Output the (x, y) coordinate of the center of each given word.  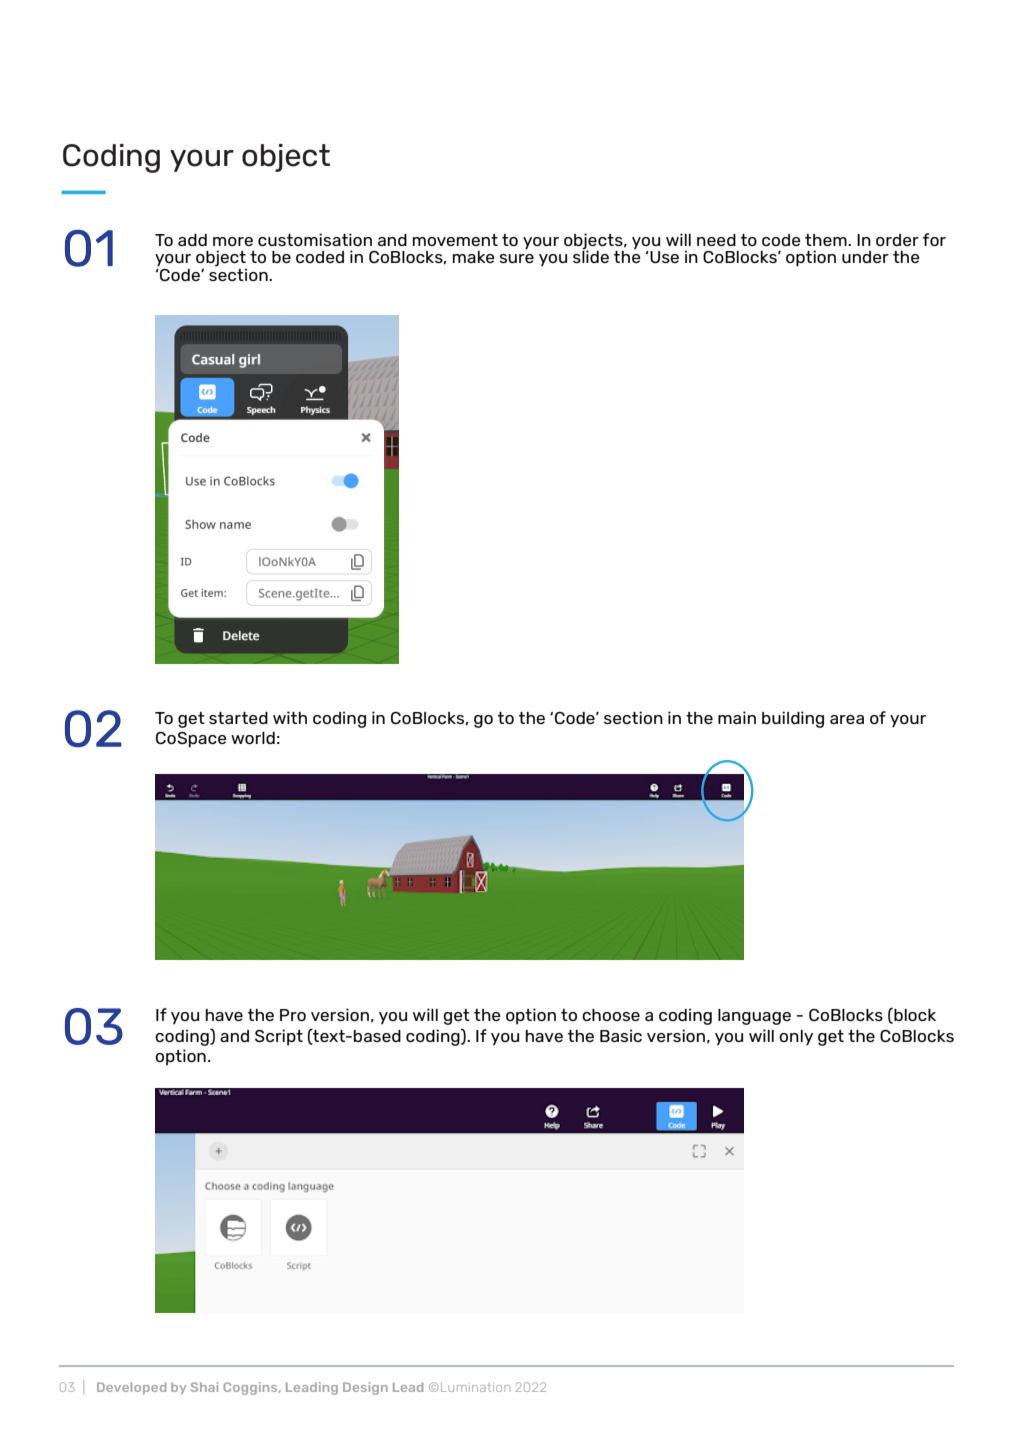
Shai (204, 1387)
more (233, 241)
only (796, 1038)
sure (516, 258)
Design (365, 1388)
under (865, 257)
